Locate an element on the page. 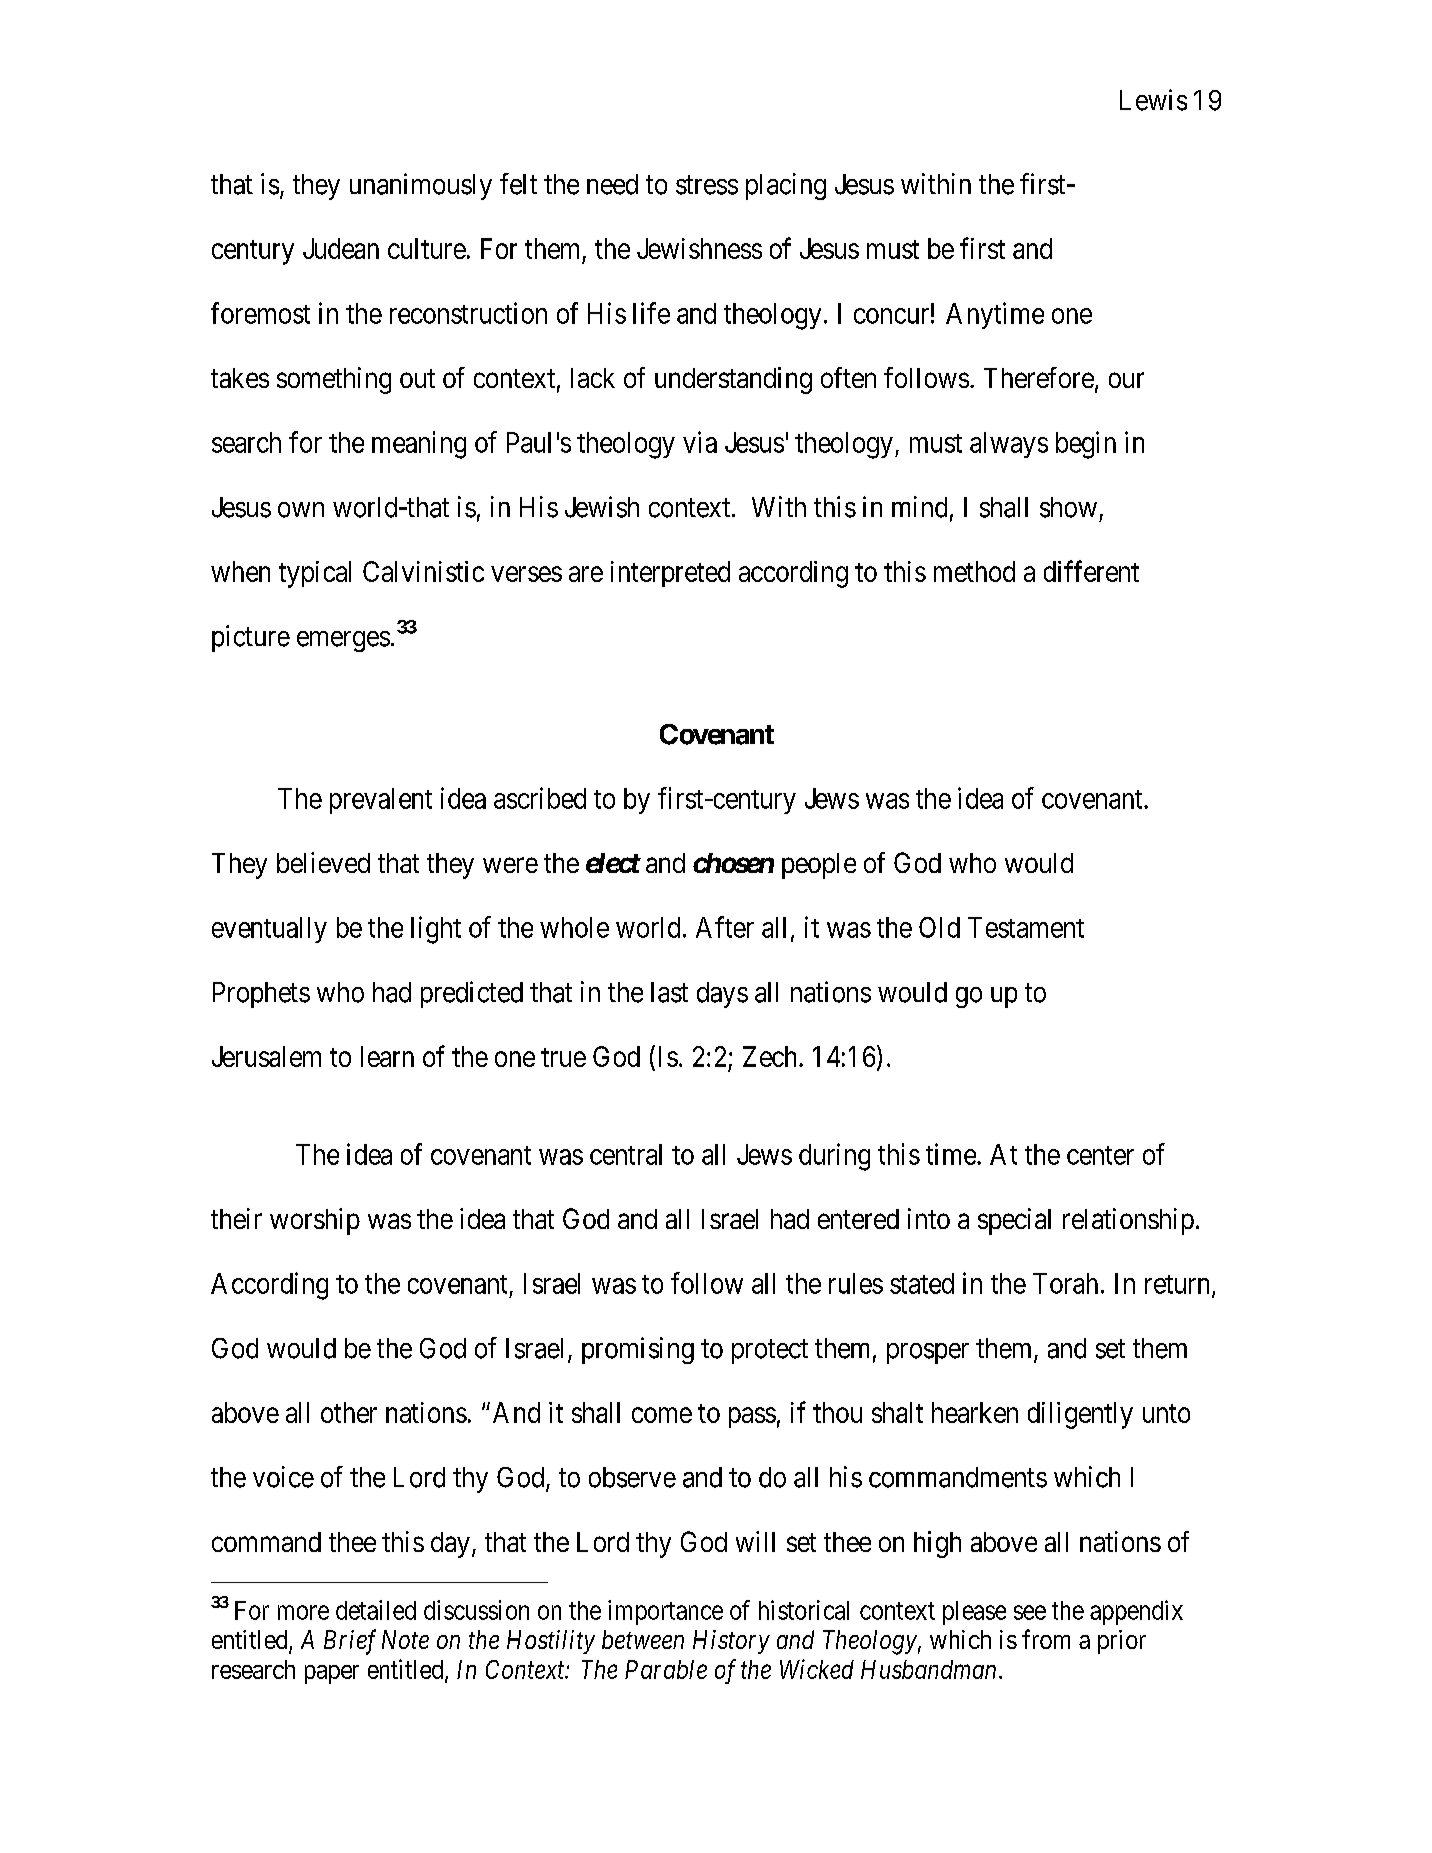 The width and height of the page is (1432, 1853). center is located at coordinates (1100, 1155).
